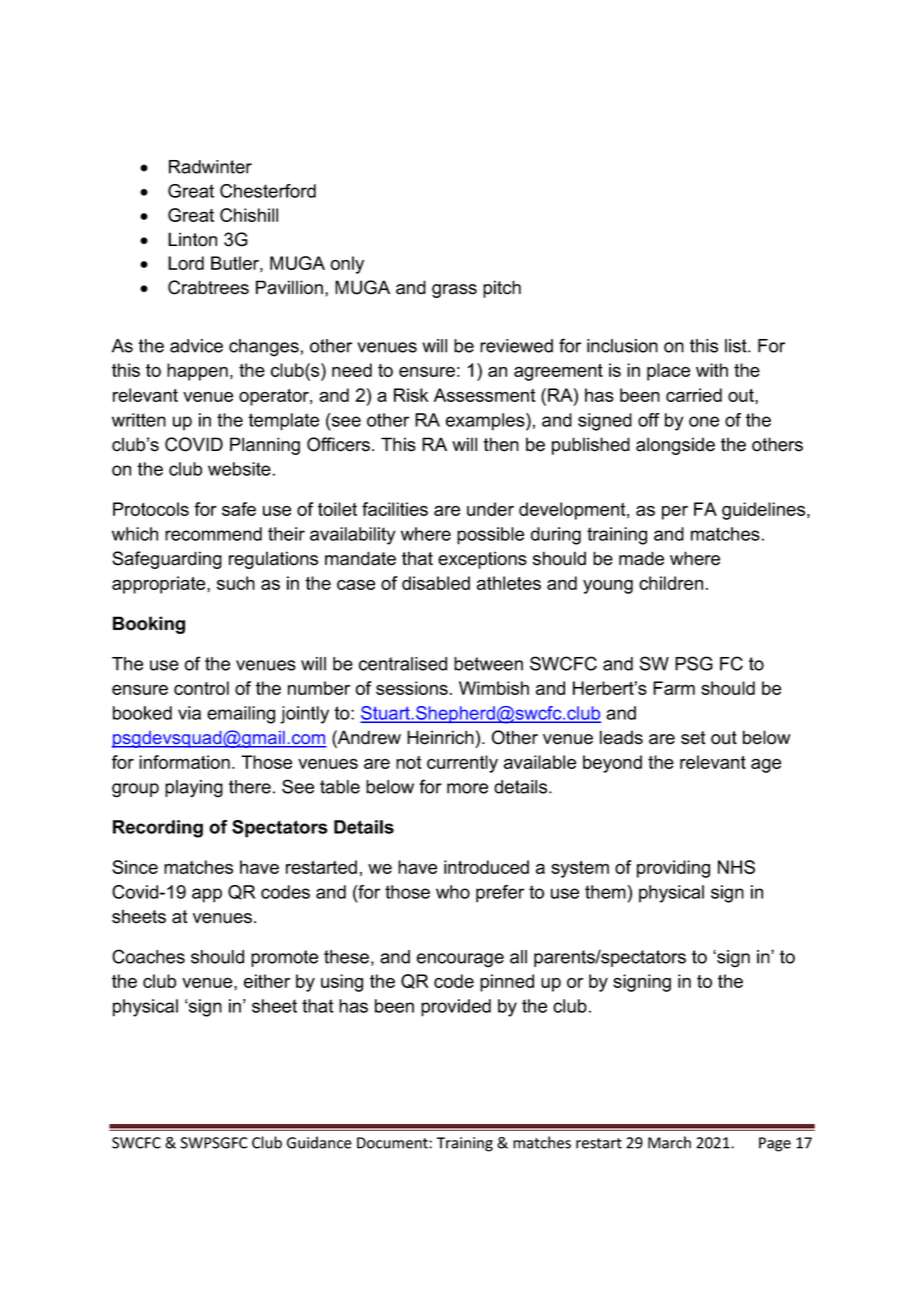 This screenshot has width=924, height=1308. What do you see at coordinates (674, 688) in the screenshot?
I see `Farm` at bounding box center [674, 688].
